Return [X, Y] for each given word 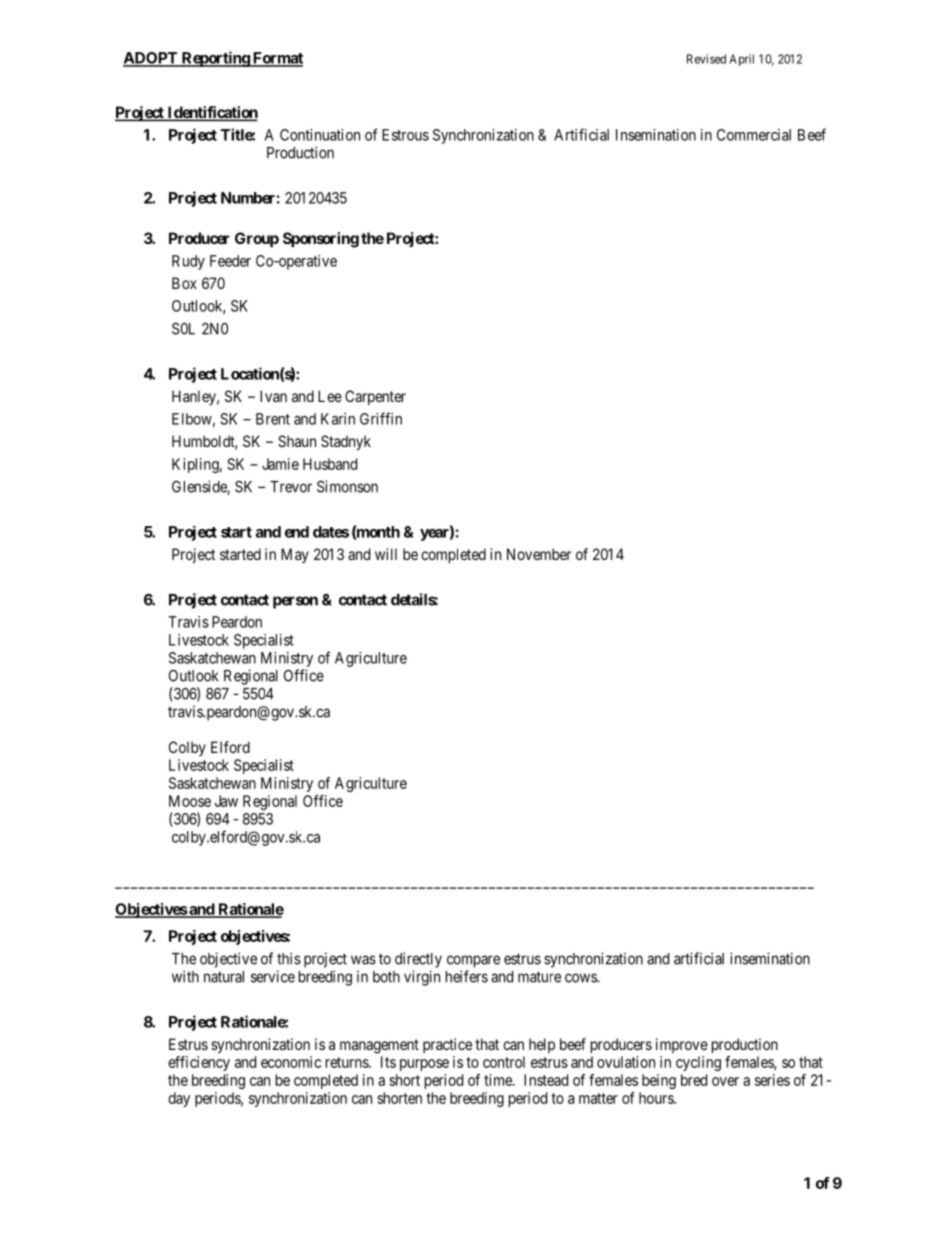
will [386, 554]
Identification [211, 113]
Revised [706, 59]
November [539, 554]
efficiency [199, 1063]
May [295, 555]
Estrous [405, 135]
